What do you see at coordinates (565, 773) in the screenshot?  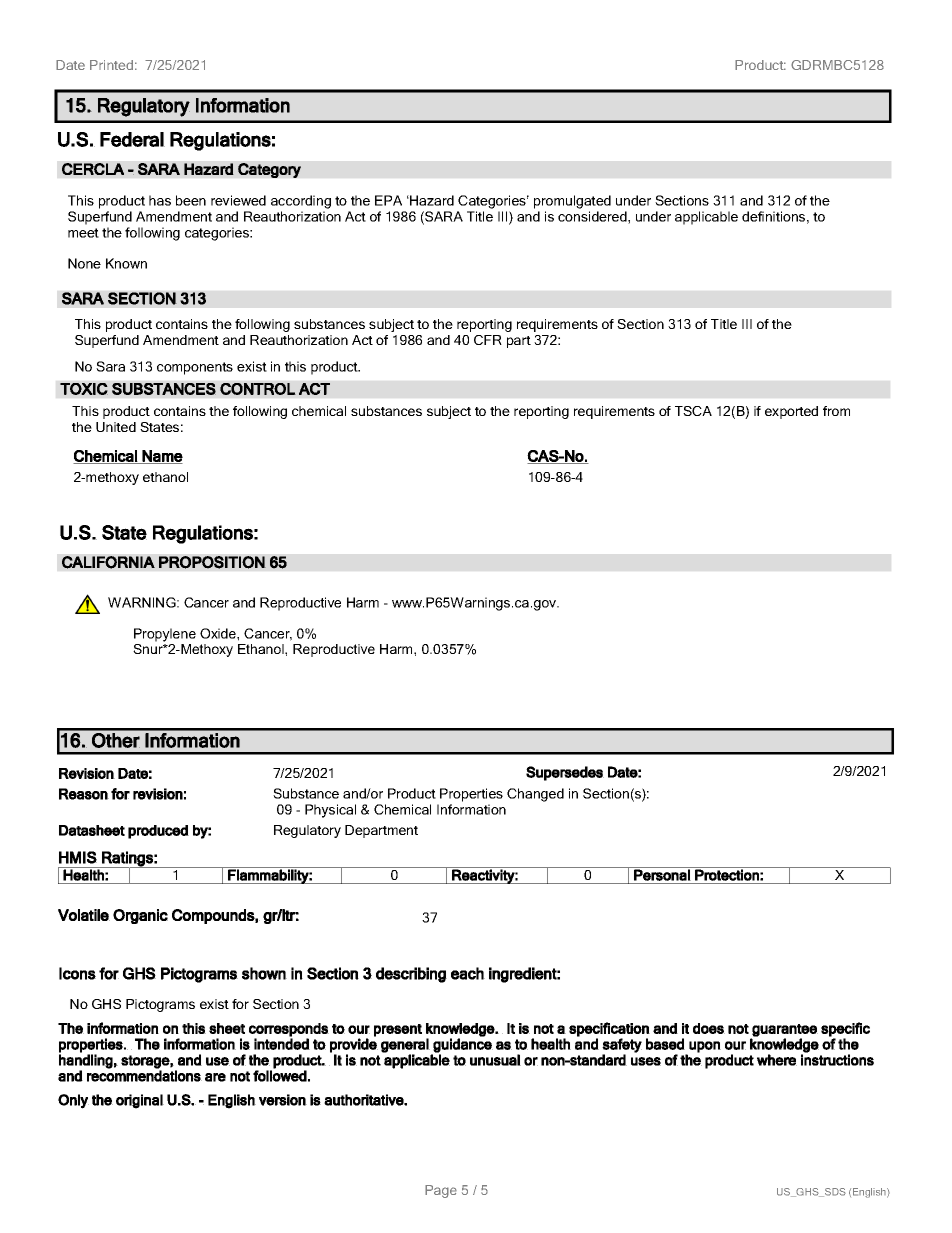 I see `Supersedes` at bounding box center [565, 773].
